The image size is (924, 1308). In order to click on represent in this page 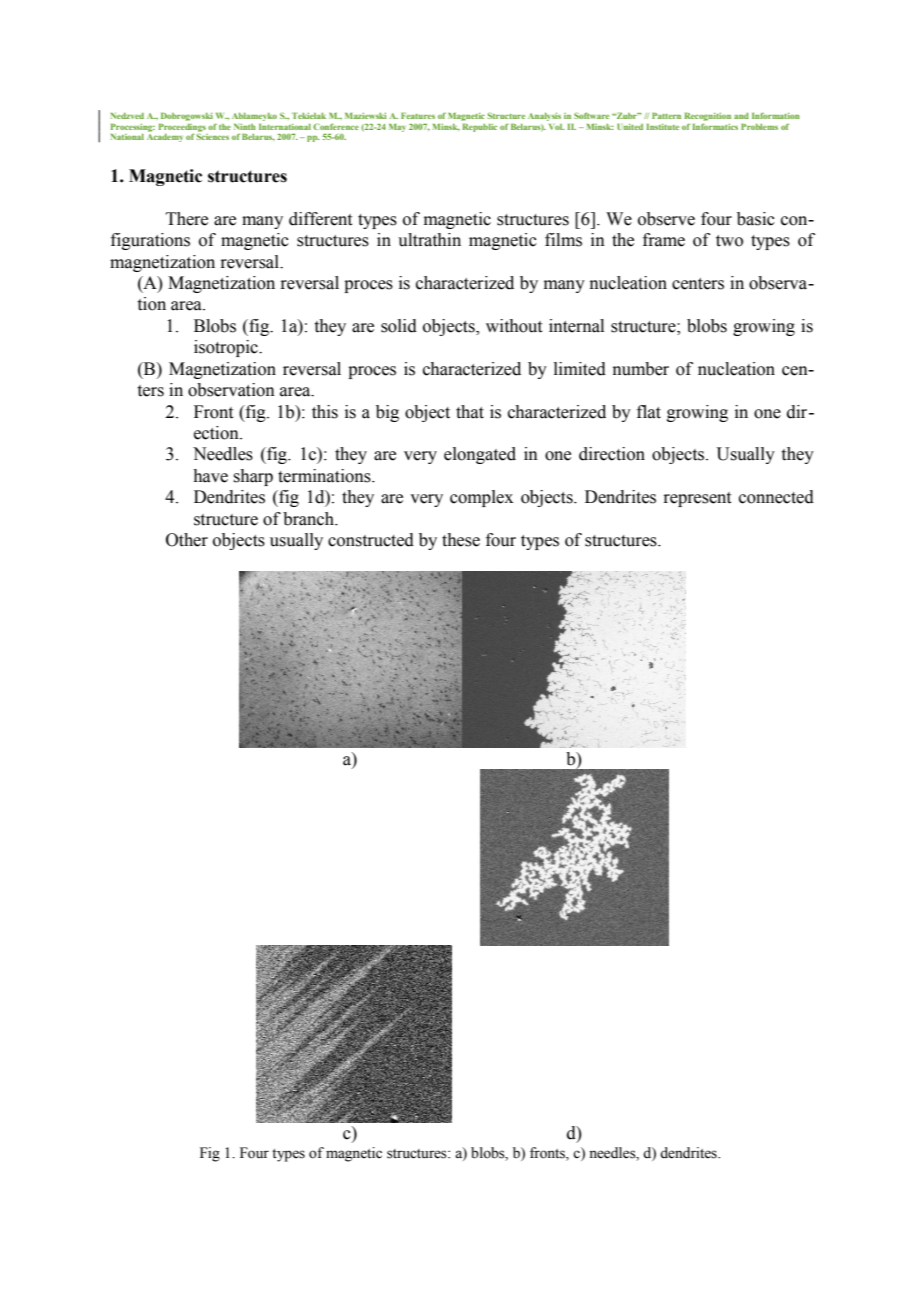, I will do `click(697, 499)`.
